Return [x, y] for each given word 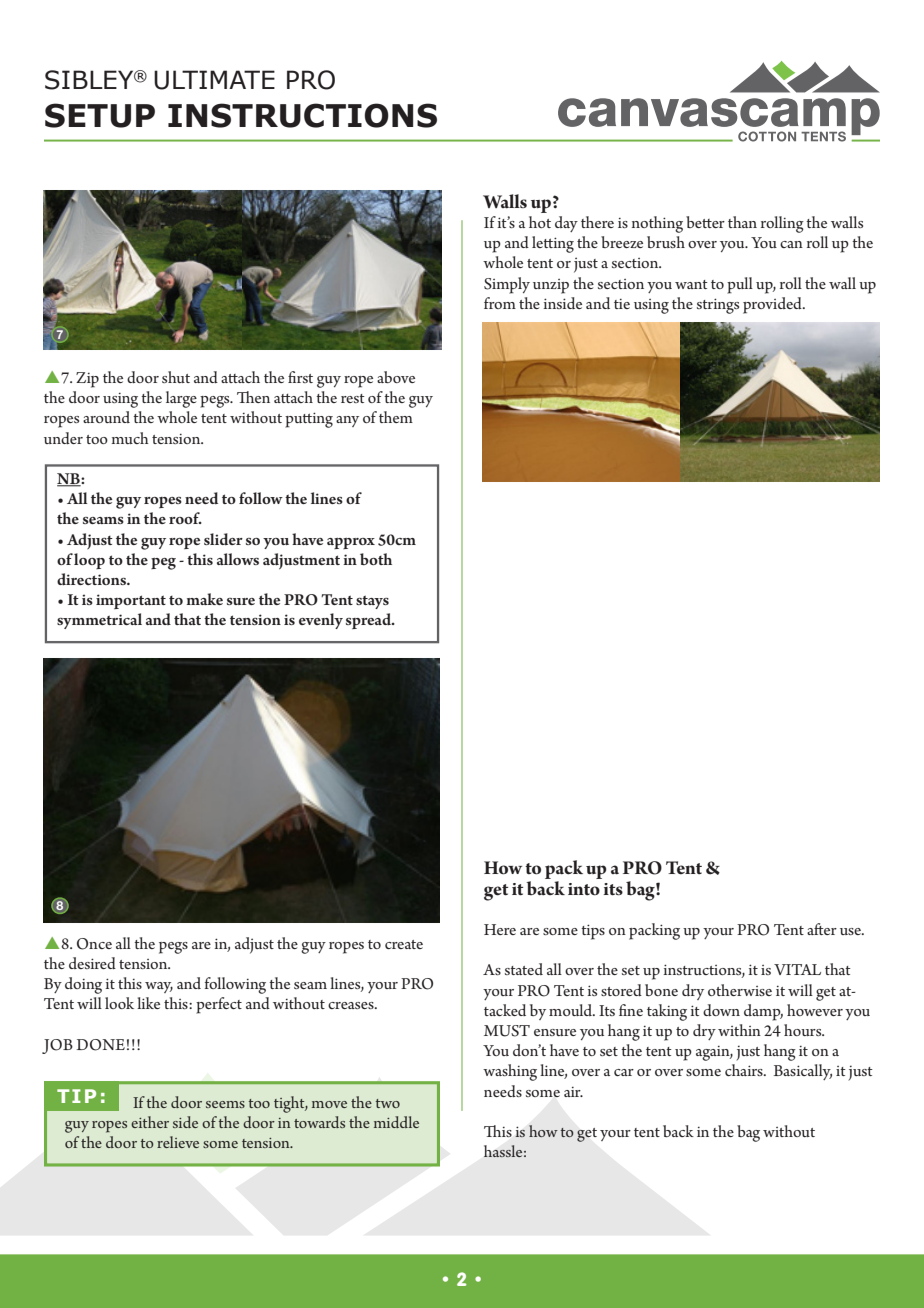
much [130, 438]
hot [540, 222]
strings [718, 306]
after [822, 929]
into [584, 889]
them [396, 417]
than [742, 222]
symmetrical [99, 621]
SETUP [100, 115]
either [150, 1122]
